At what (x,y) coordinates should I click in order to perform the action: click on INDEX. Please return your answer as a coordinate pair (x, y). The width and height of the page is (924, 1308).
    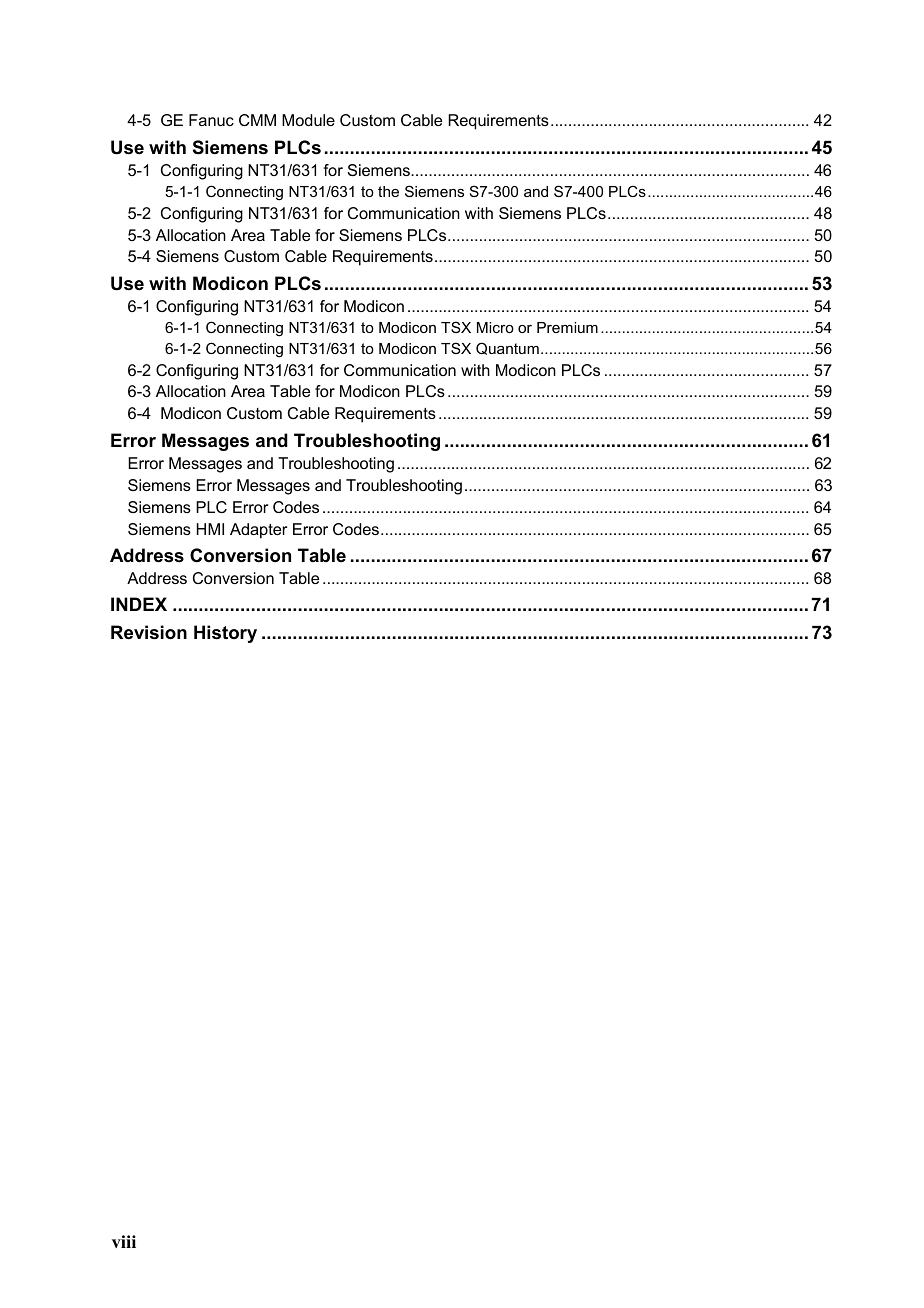
    Looking at the image, I should click on (139, 604).
